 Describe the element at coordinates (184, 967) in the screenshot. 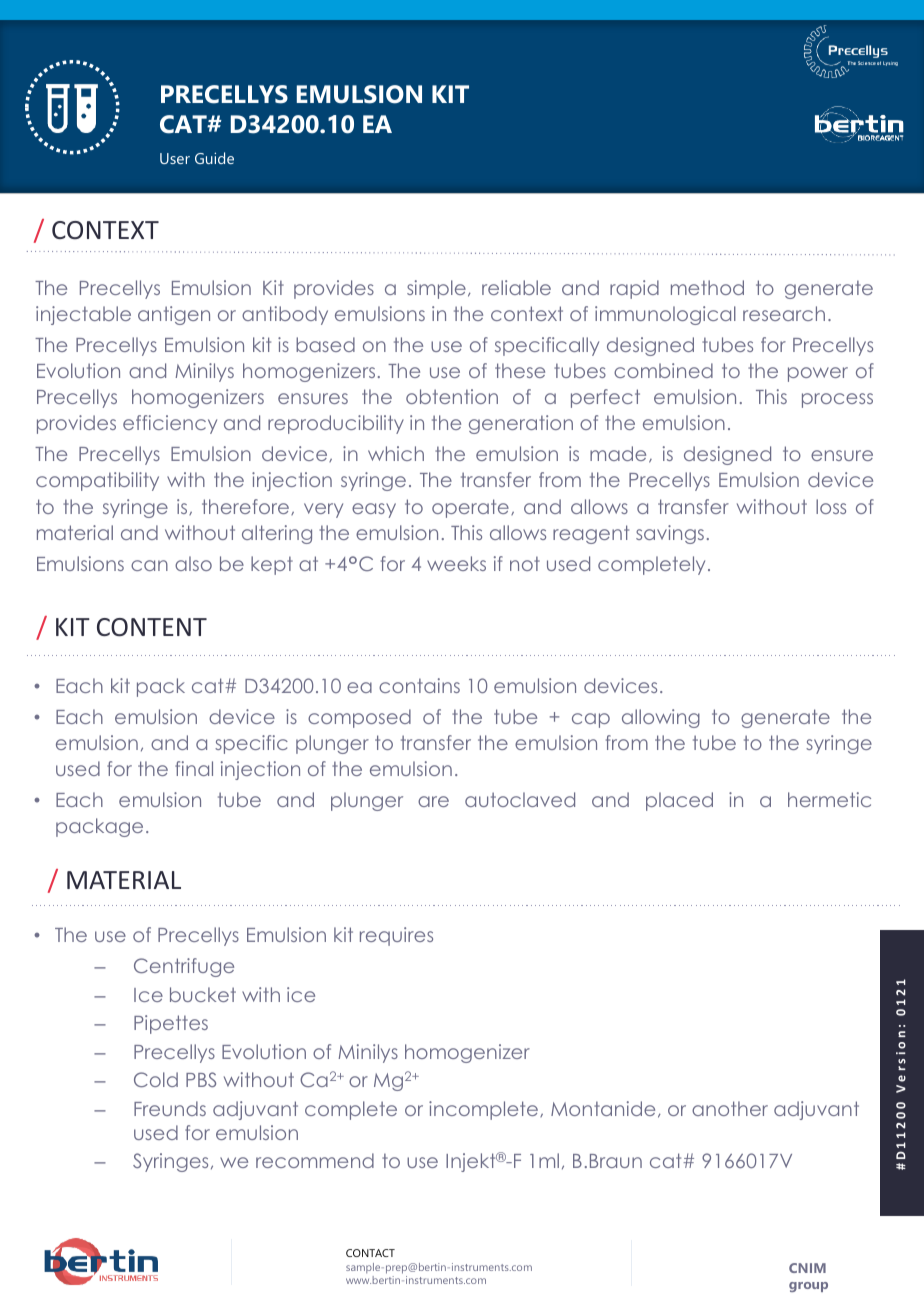

I see `Centrifuge` at that location.
